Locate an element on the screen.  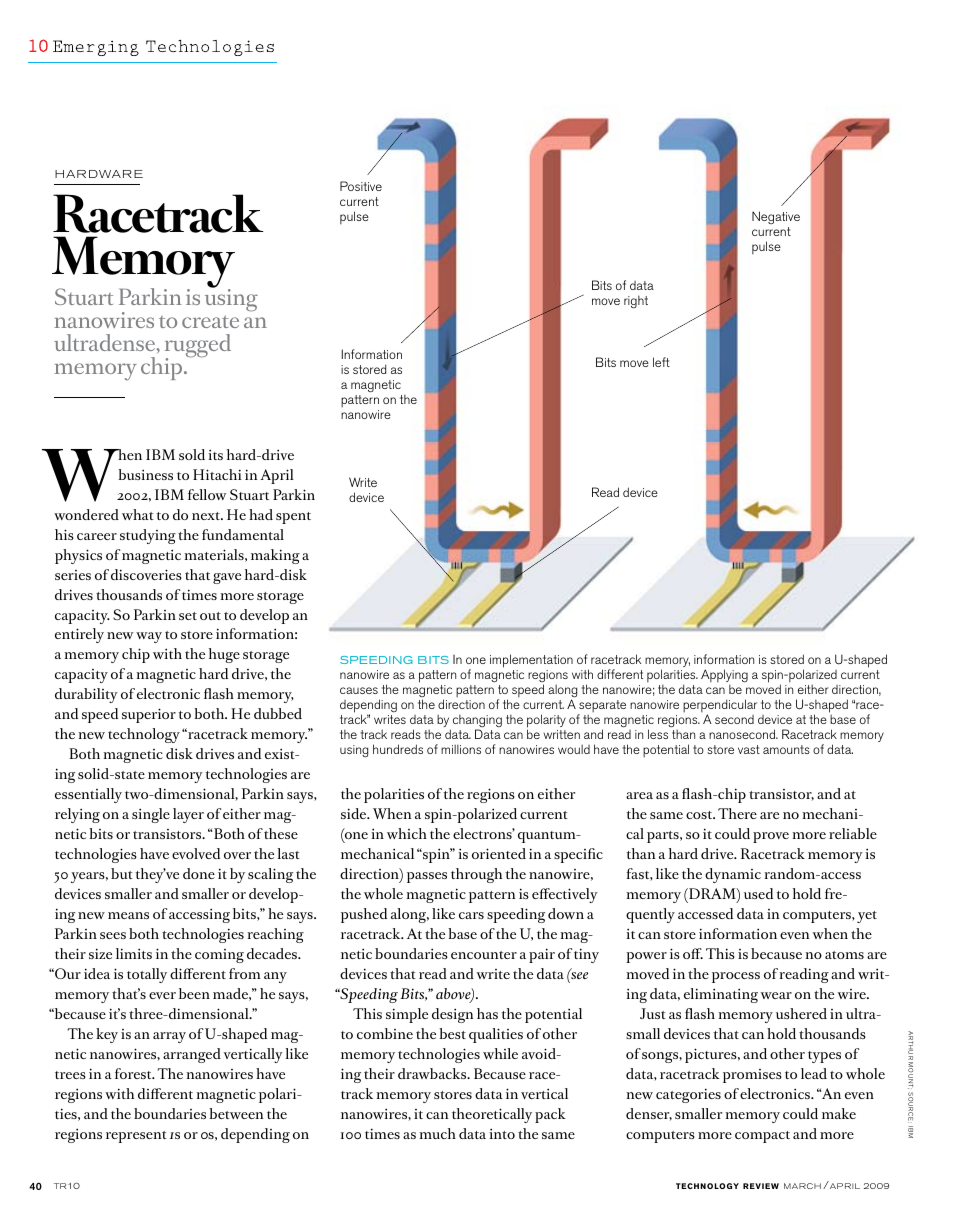
create is located at coordinates (210, 321).
